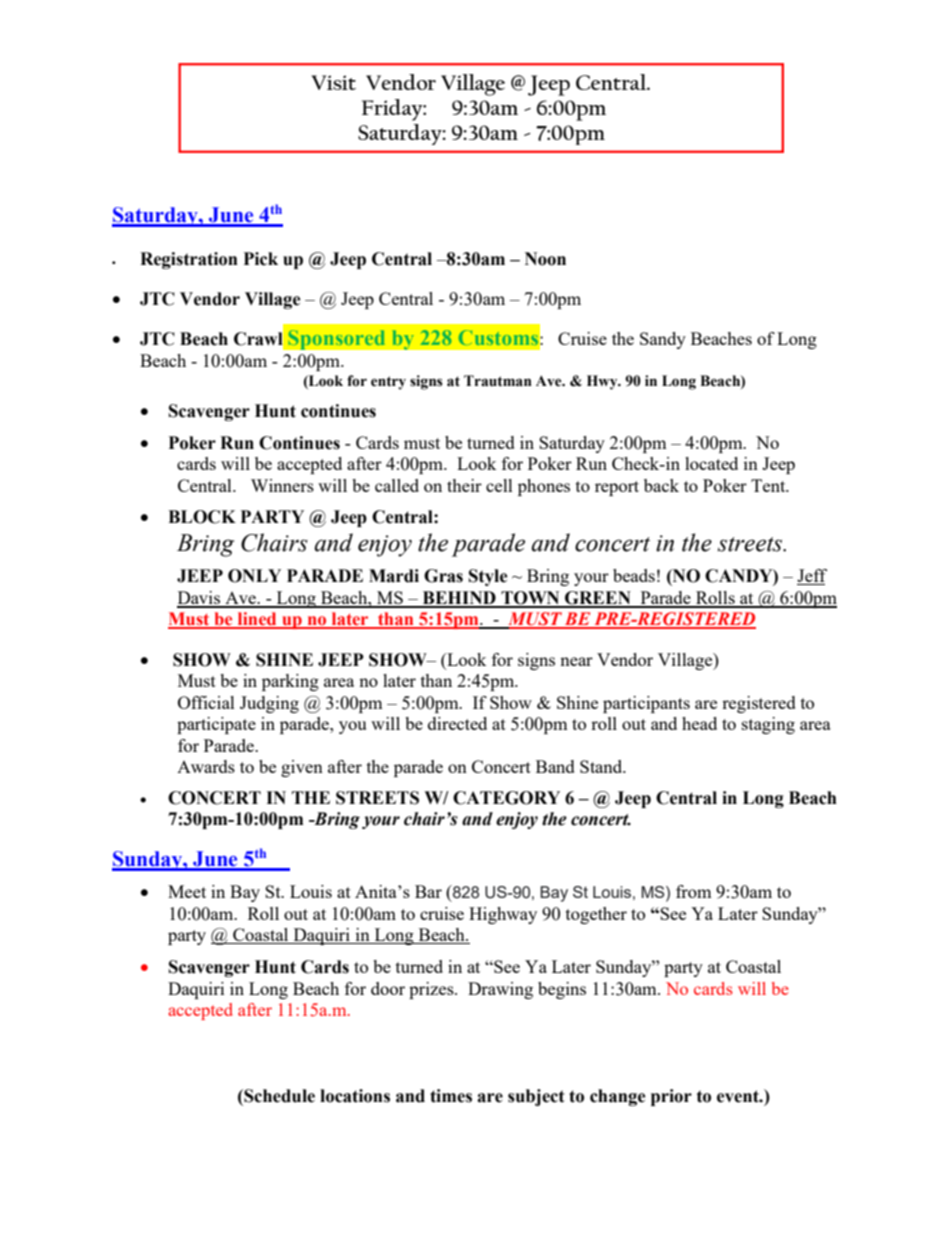  Describe the element at coordinates (663, 340) in the screenshot. I see `Sandy` at that location.
